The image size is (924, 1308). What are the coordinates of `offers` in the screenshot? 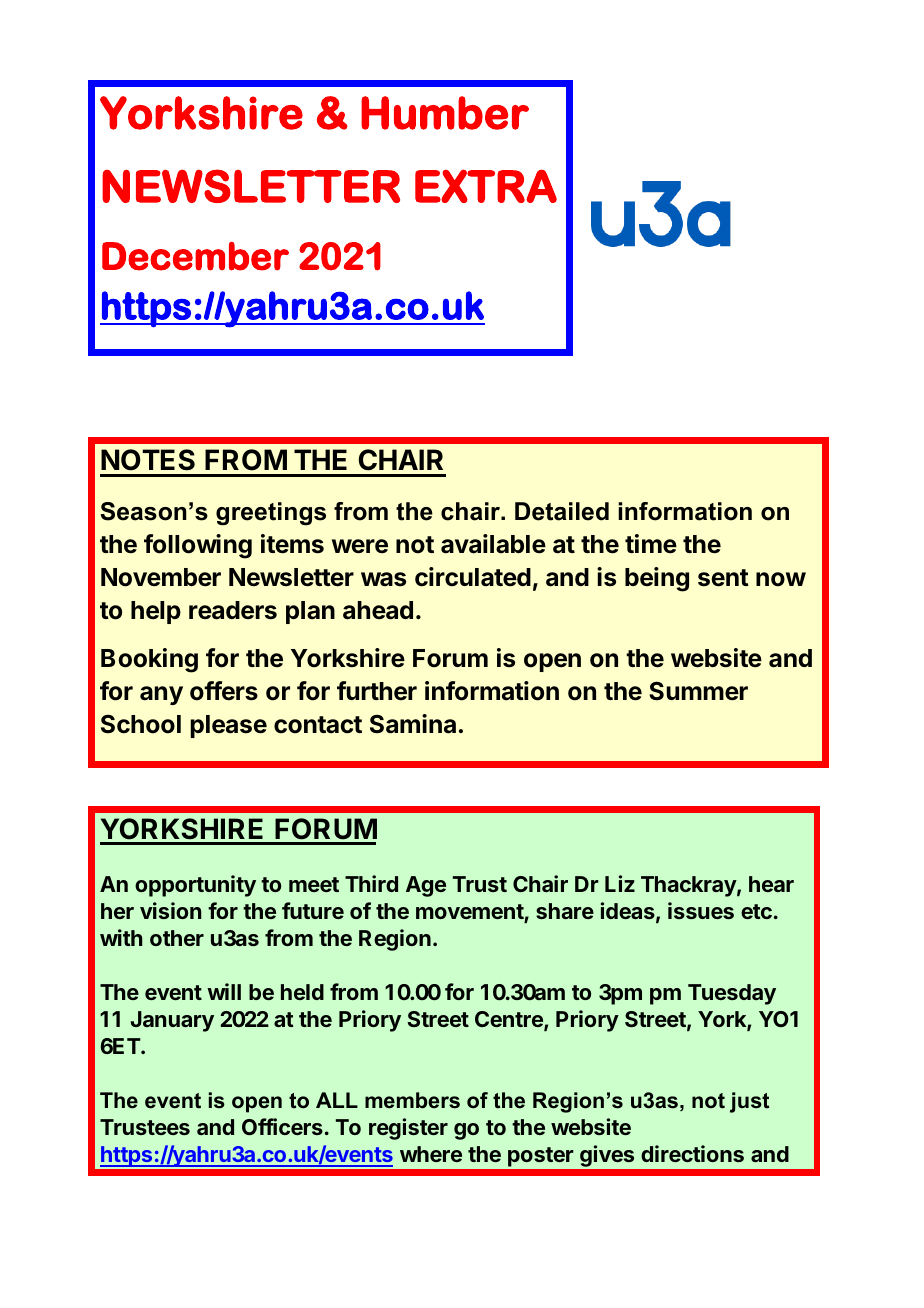 It's located at (224, 691).
